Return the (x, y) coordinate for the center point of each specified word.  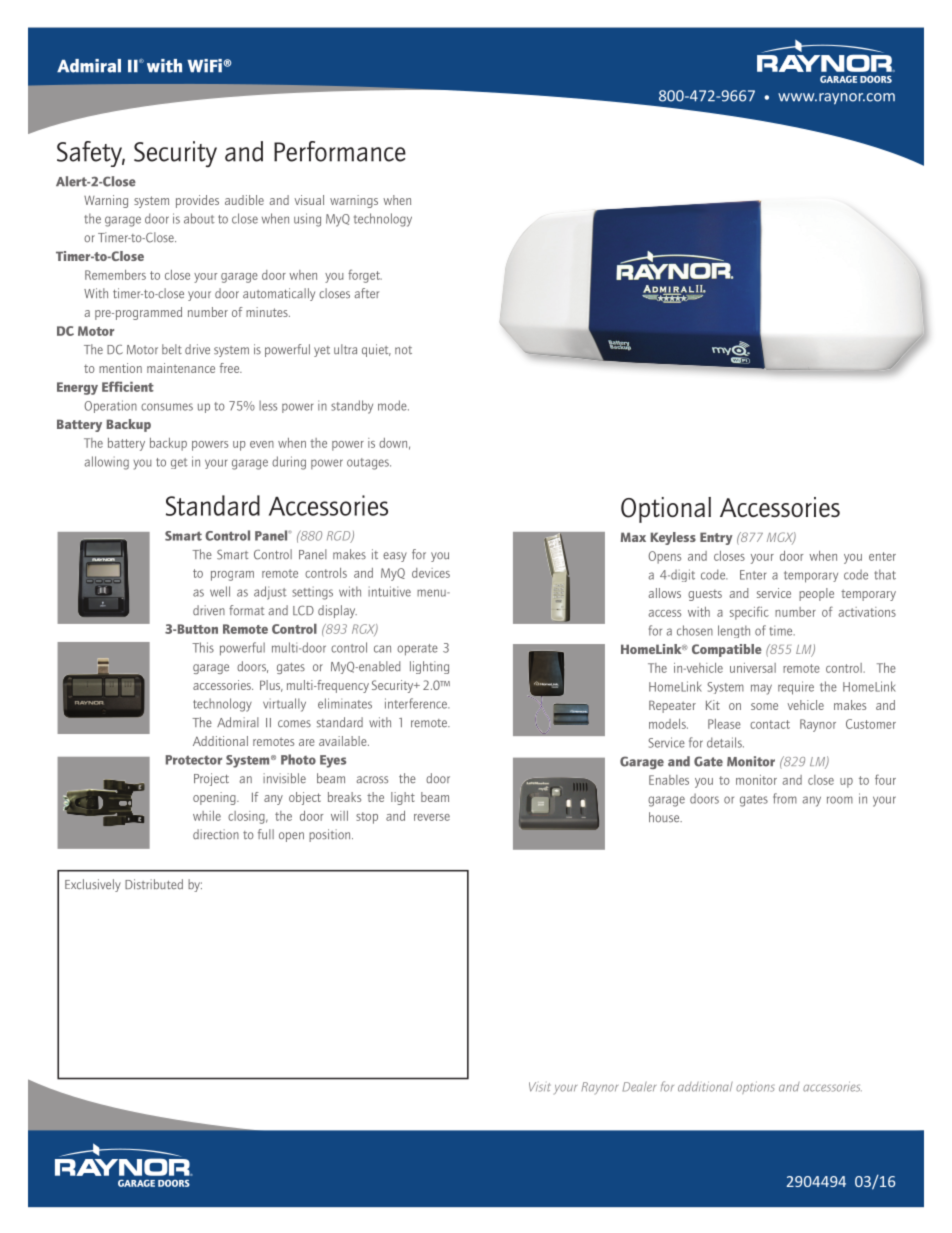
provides (197, 201)
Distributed (154, 884)
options (755, 1087)
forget (365, 276)
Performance (340, 151)
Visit (540, 1087)
